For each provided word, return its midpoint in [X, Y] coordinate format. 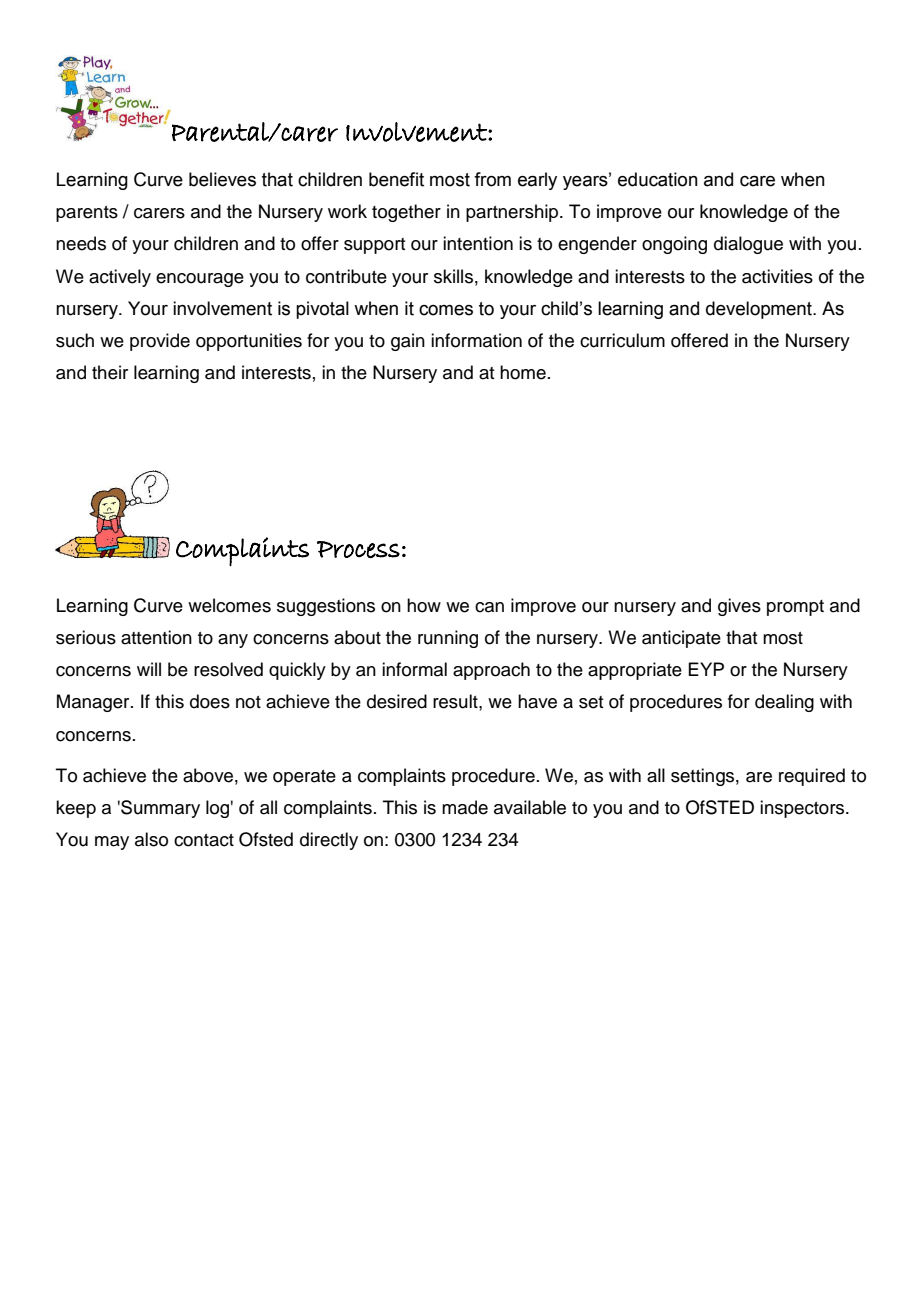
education [658, 179]
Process [358, 549]
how [424, 605]
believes [222, 179]
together [406, 213]
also [151, 839]
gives [739, 607]
